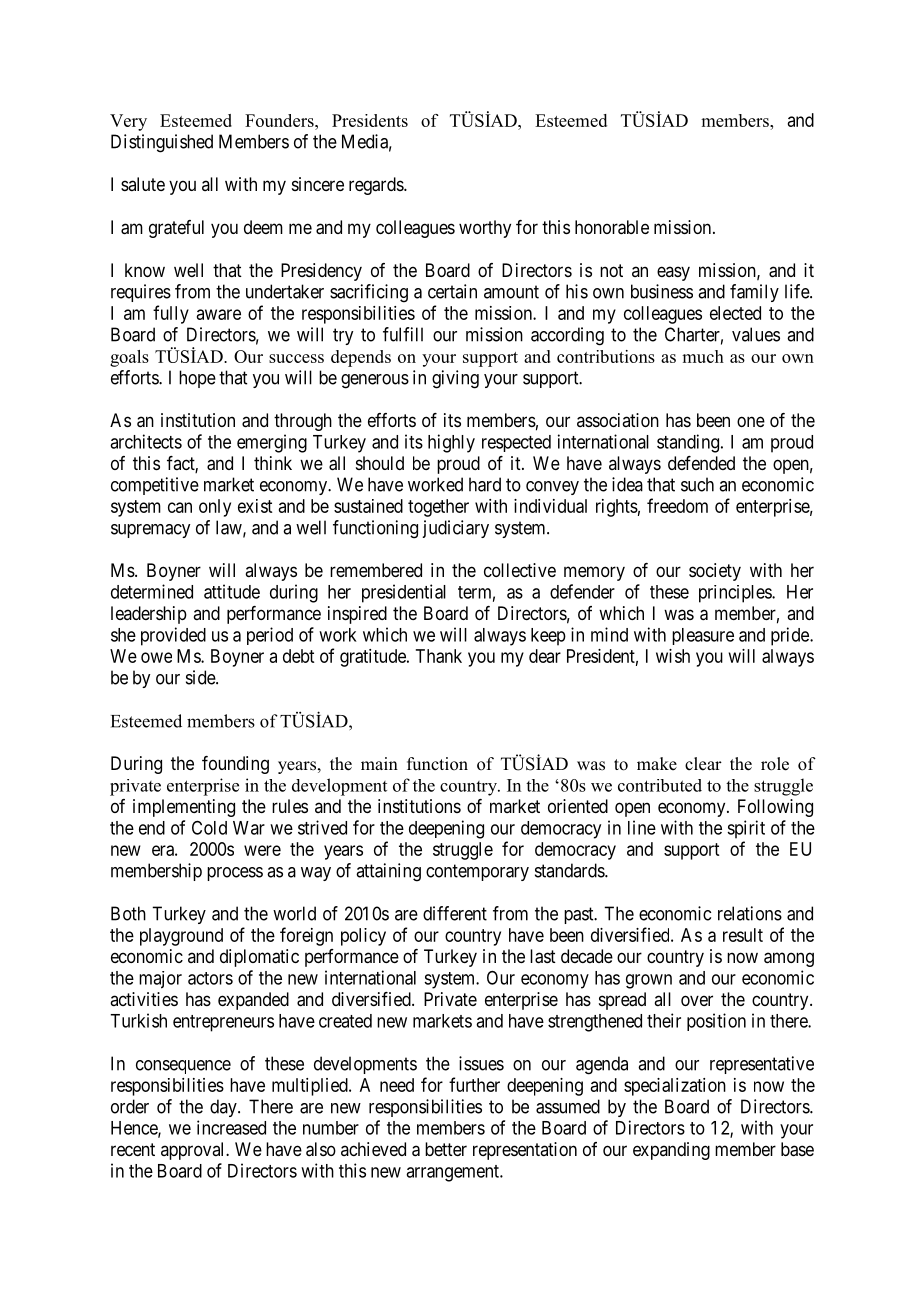 This image has width=924, height=1308. Describe the element at coordinates (173, 636) in the image. I see `provided` at that location.
